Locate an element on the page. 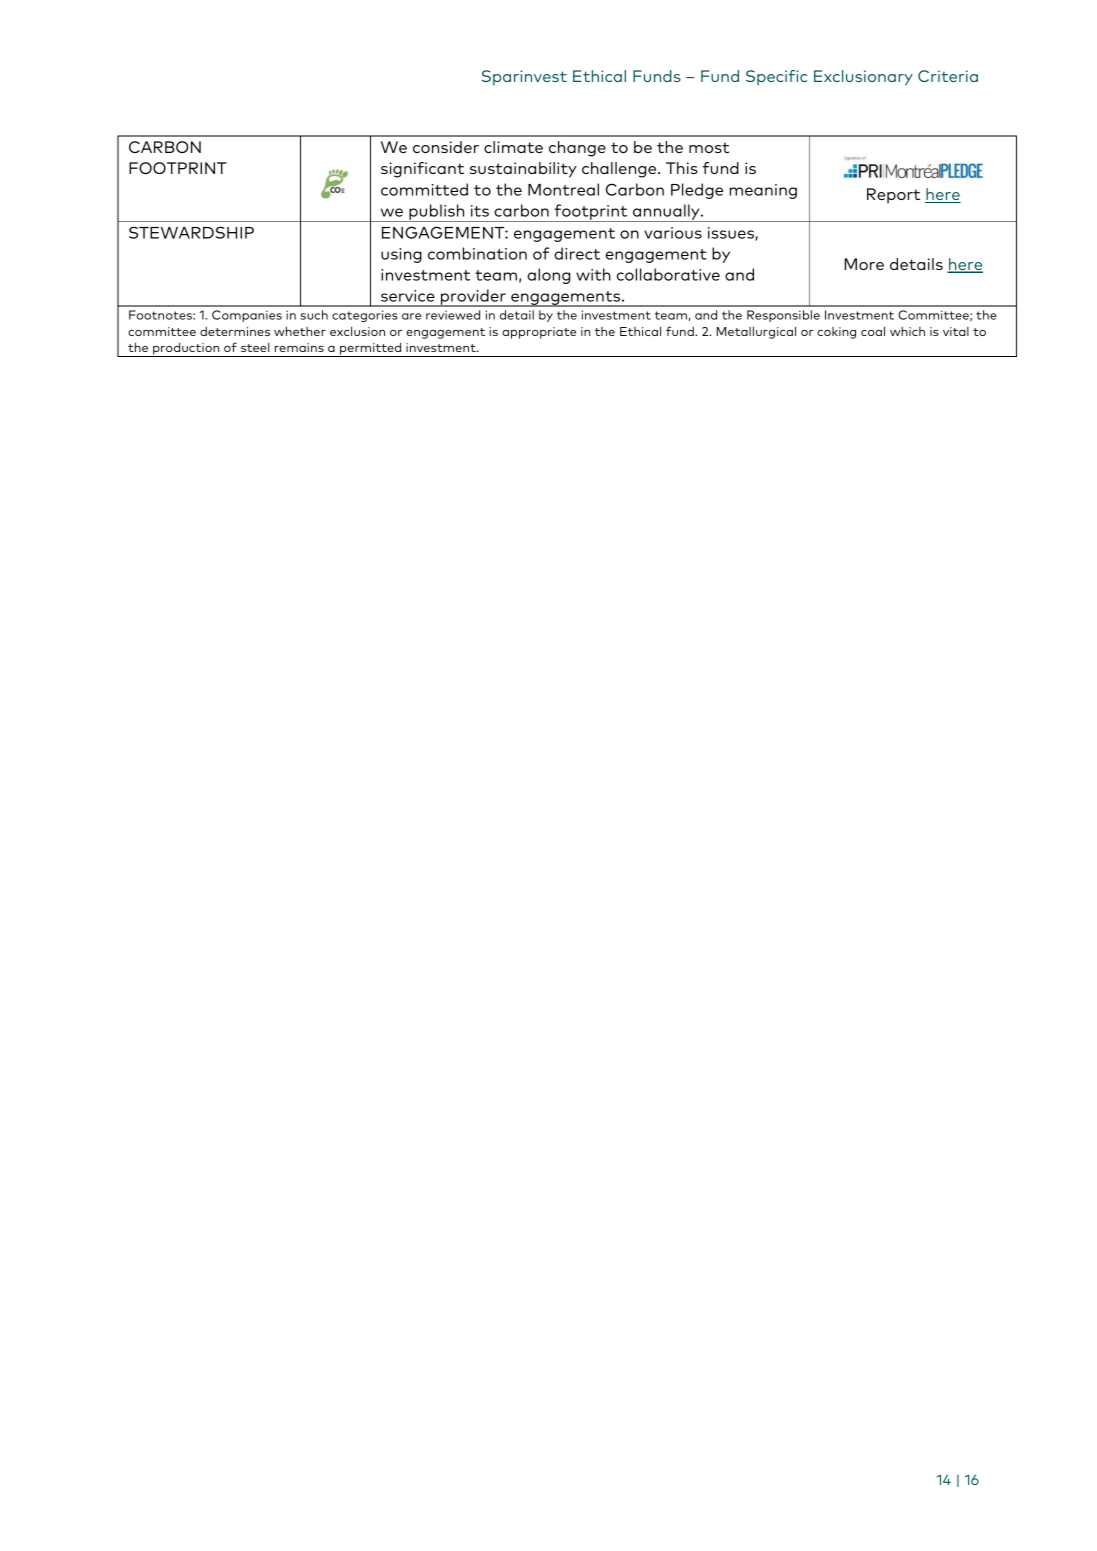 Image resolution: width=1097 pixels, height=1551 pixels. appropriate is located at coordinates (539, 333).
